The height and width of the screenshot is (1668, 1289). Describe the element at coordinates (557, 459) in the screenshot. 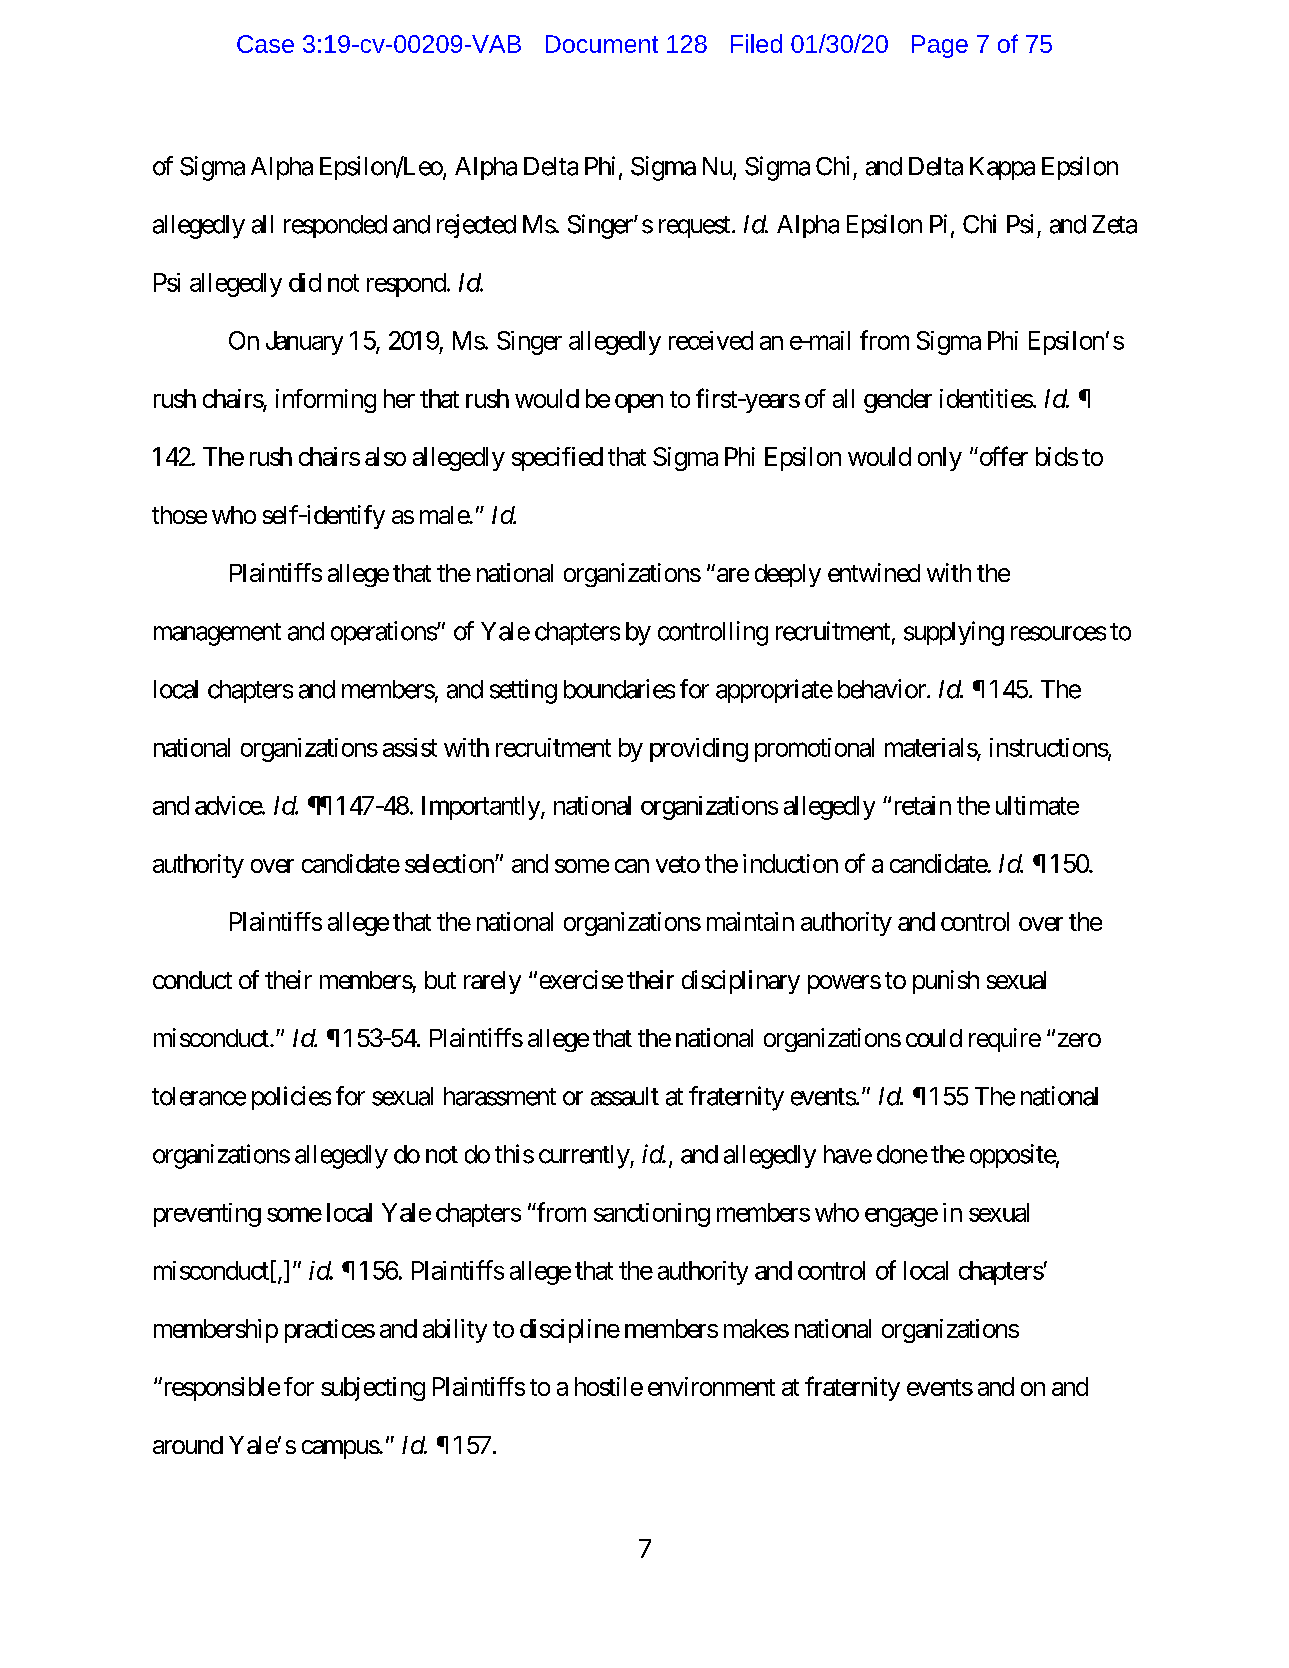

I see `specified` at that location.
